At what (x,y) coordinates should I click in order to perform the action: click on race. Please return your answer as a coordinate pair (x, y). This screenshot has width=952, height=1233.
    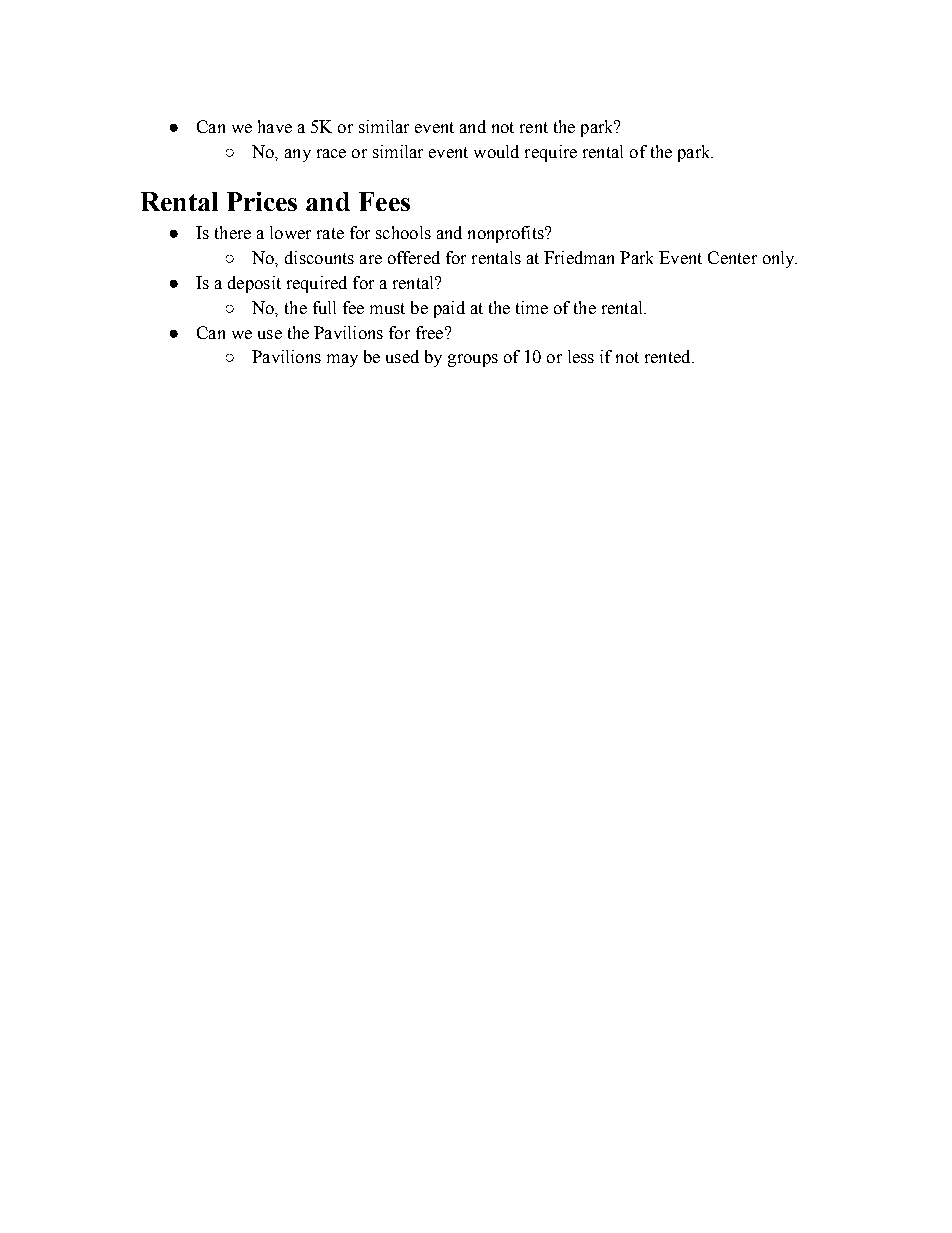
    Looking at the image, I should click on (331, 153).
